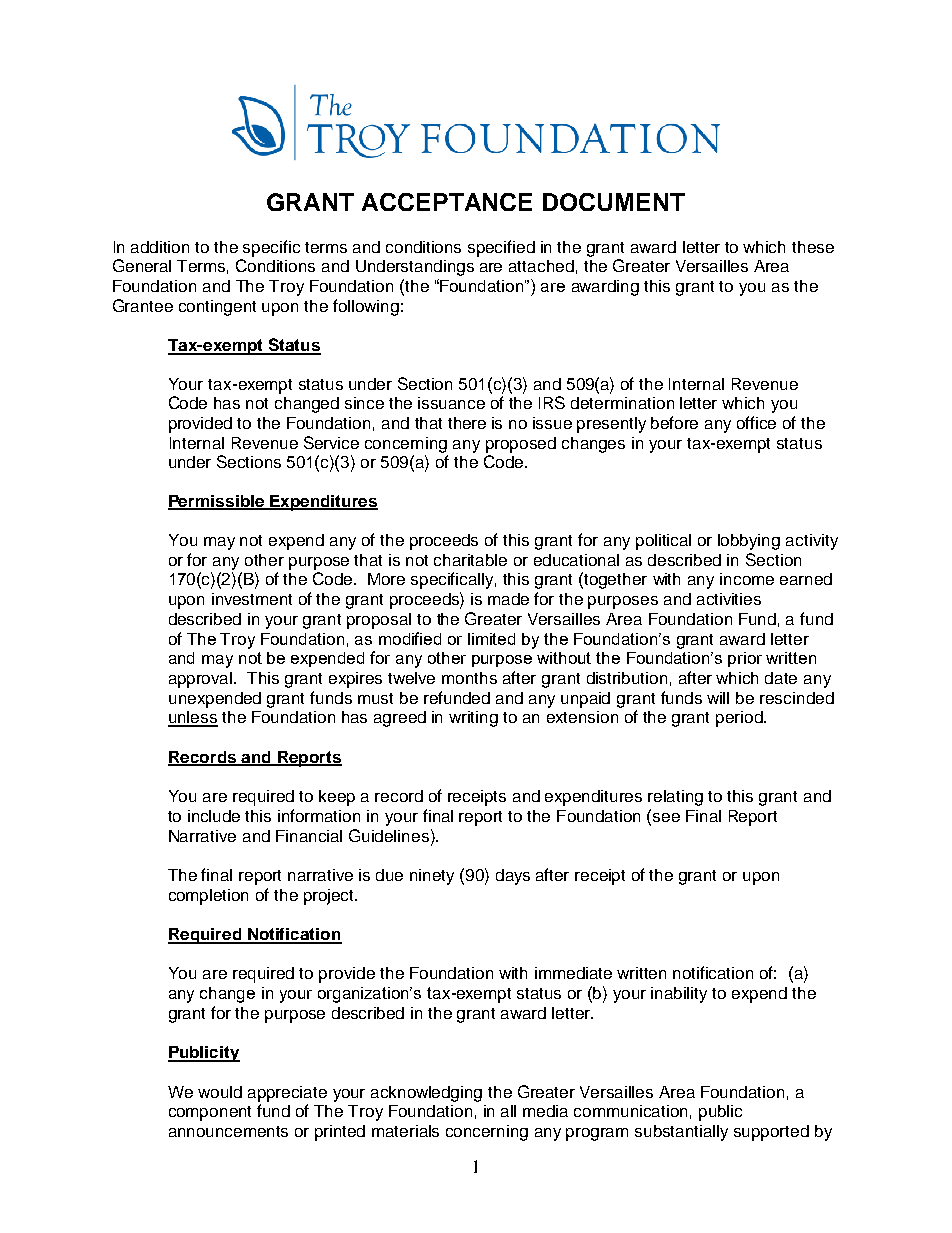  What do you see at coordinates (740, 719) in the document?
I see `period` at bounding box center [740, 719].
